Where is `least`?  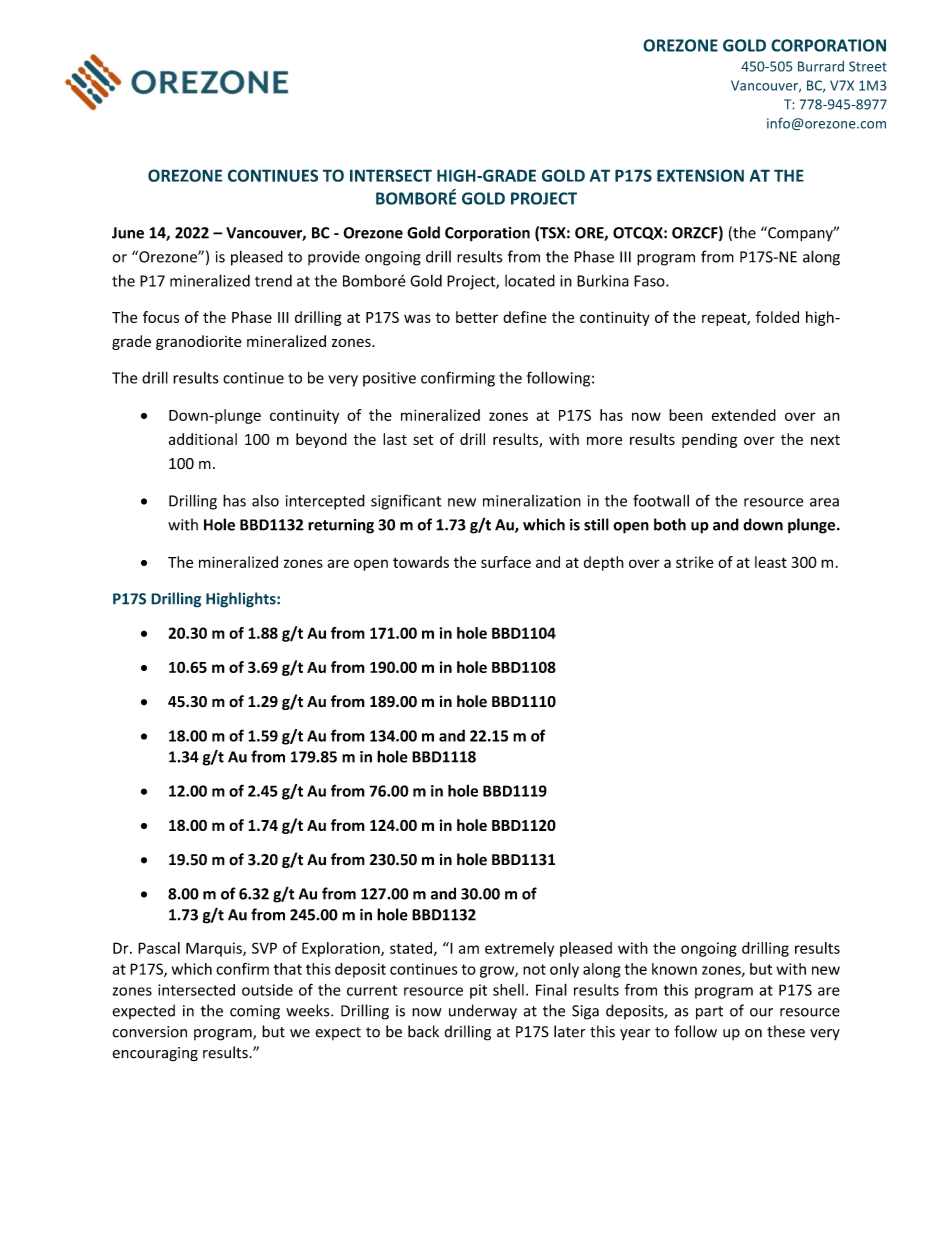
least is located at coordinates (771, 562).
